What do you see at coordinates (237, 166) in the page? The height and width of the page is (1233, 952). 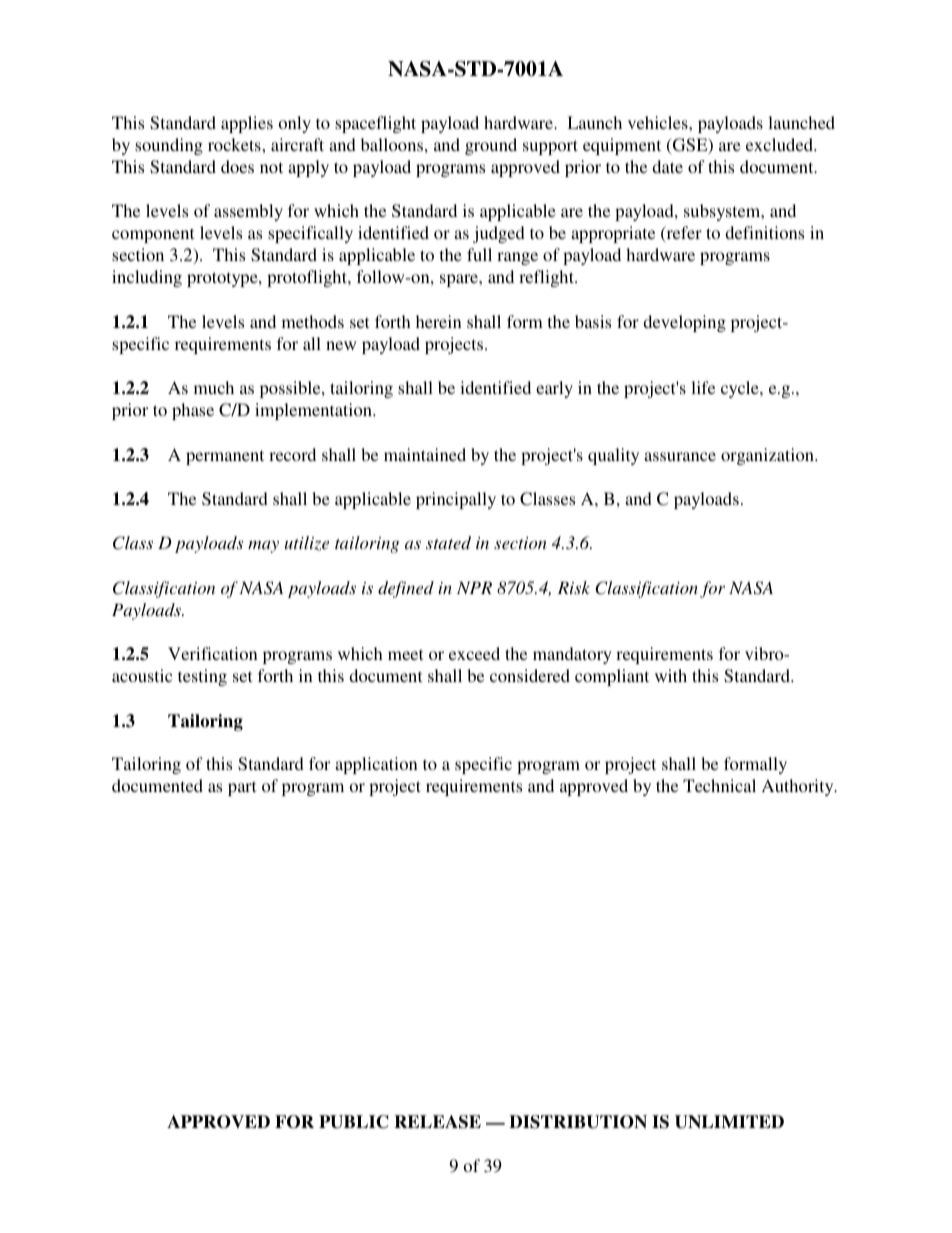 I see `does` at bounding box center [237, 166].
